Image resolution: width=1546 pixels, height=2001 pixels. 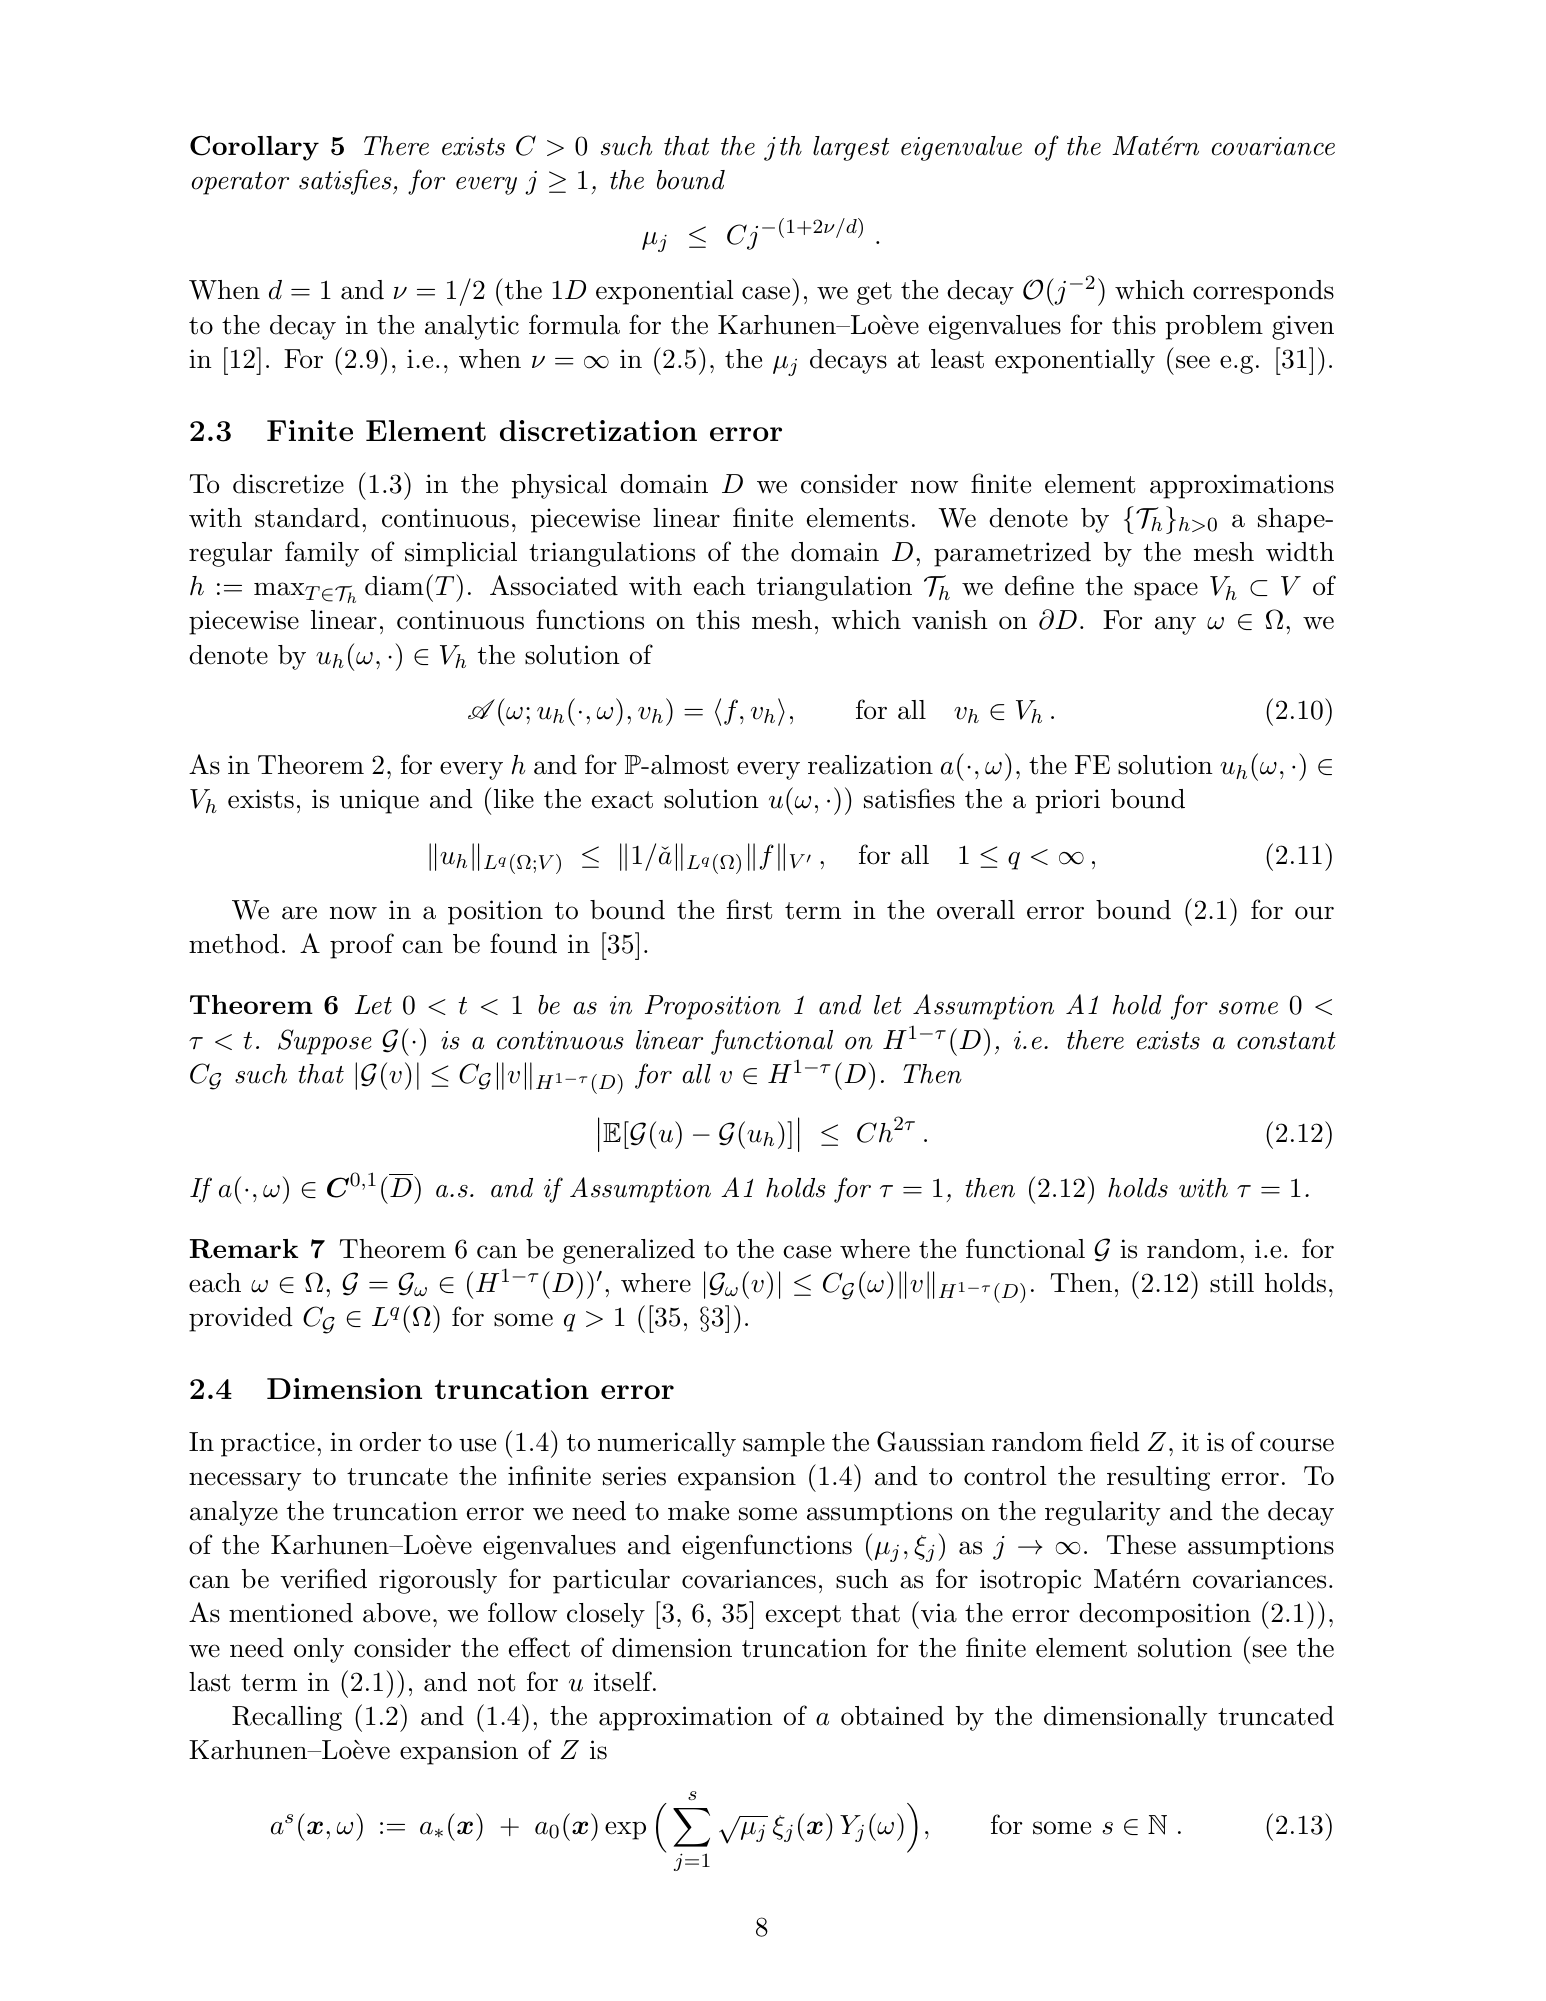 What do you see at coordinates (319, 1650) in the document?
I see `only` at bounding box center [319, 1650].
